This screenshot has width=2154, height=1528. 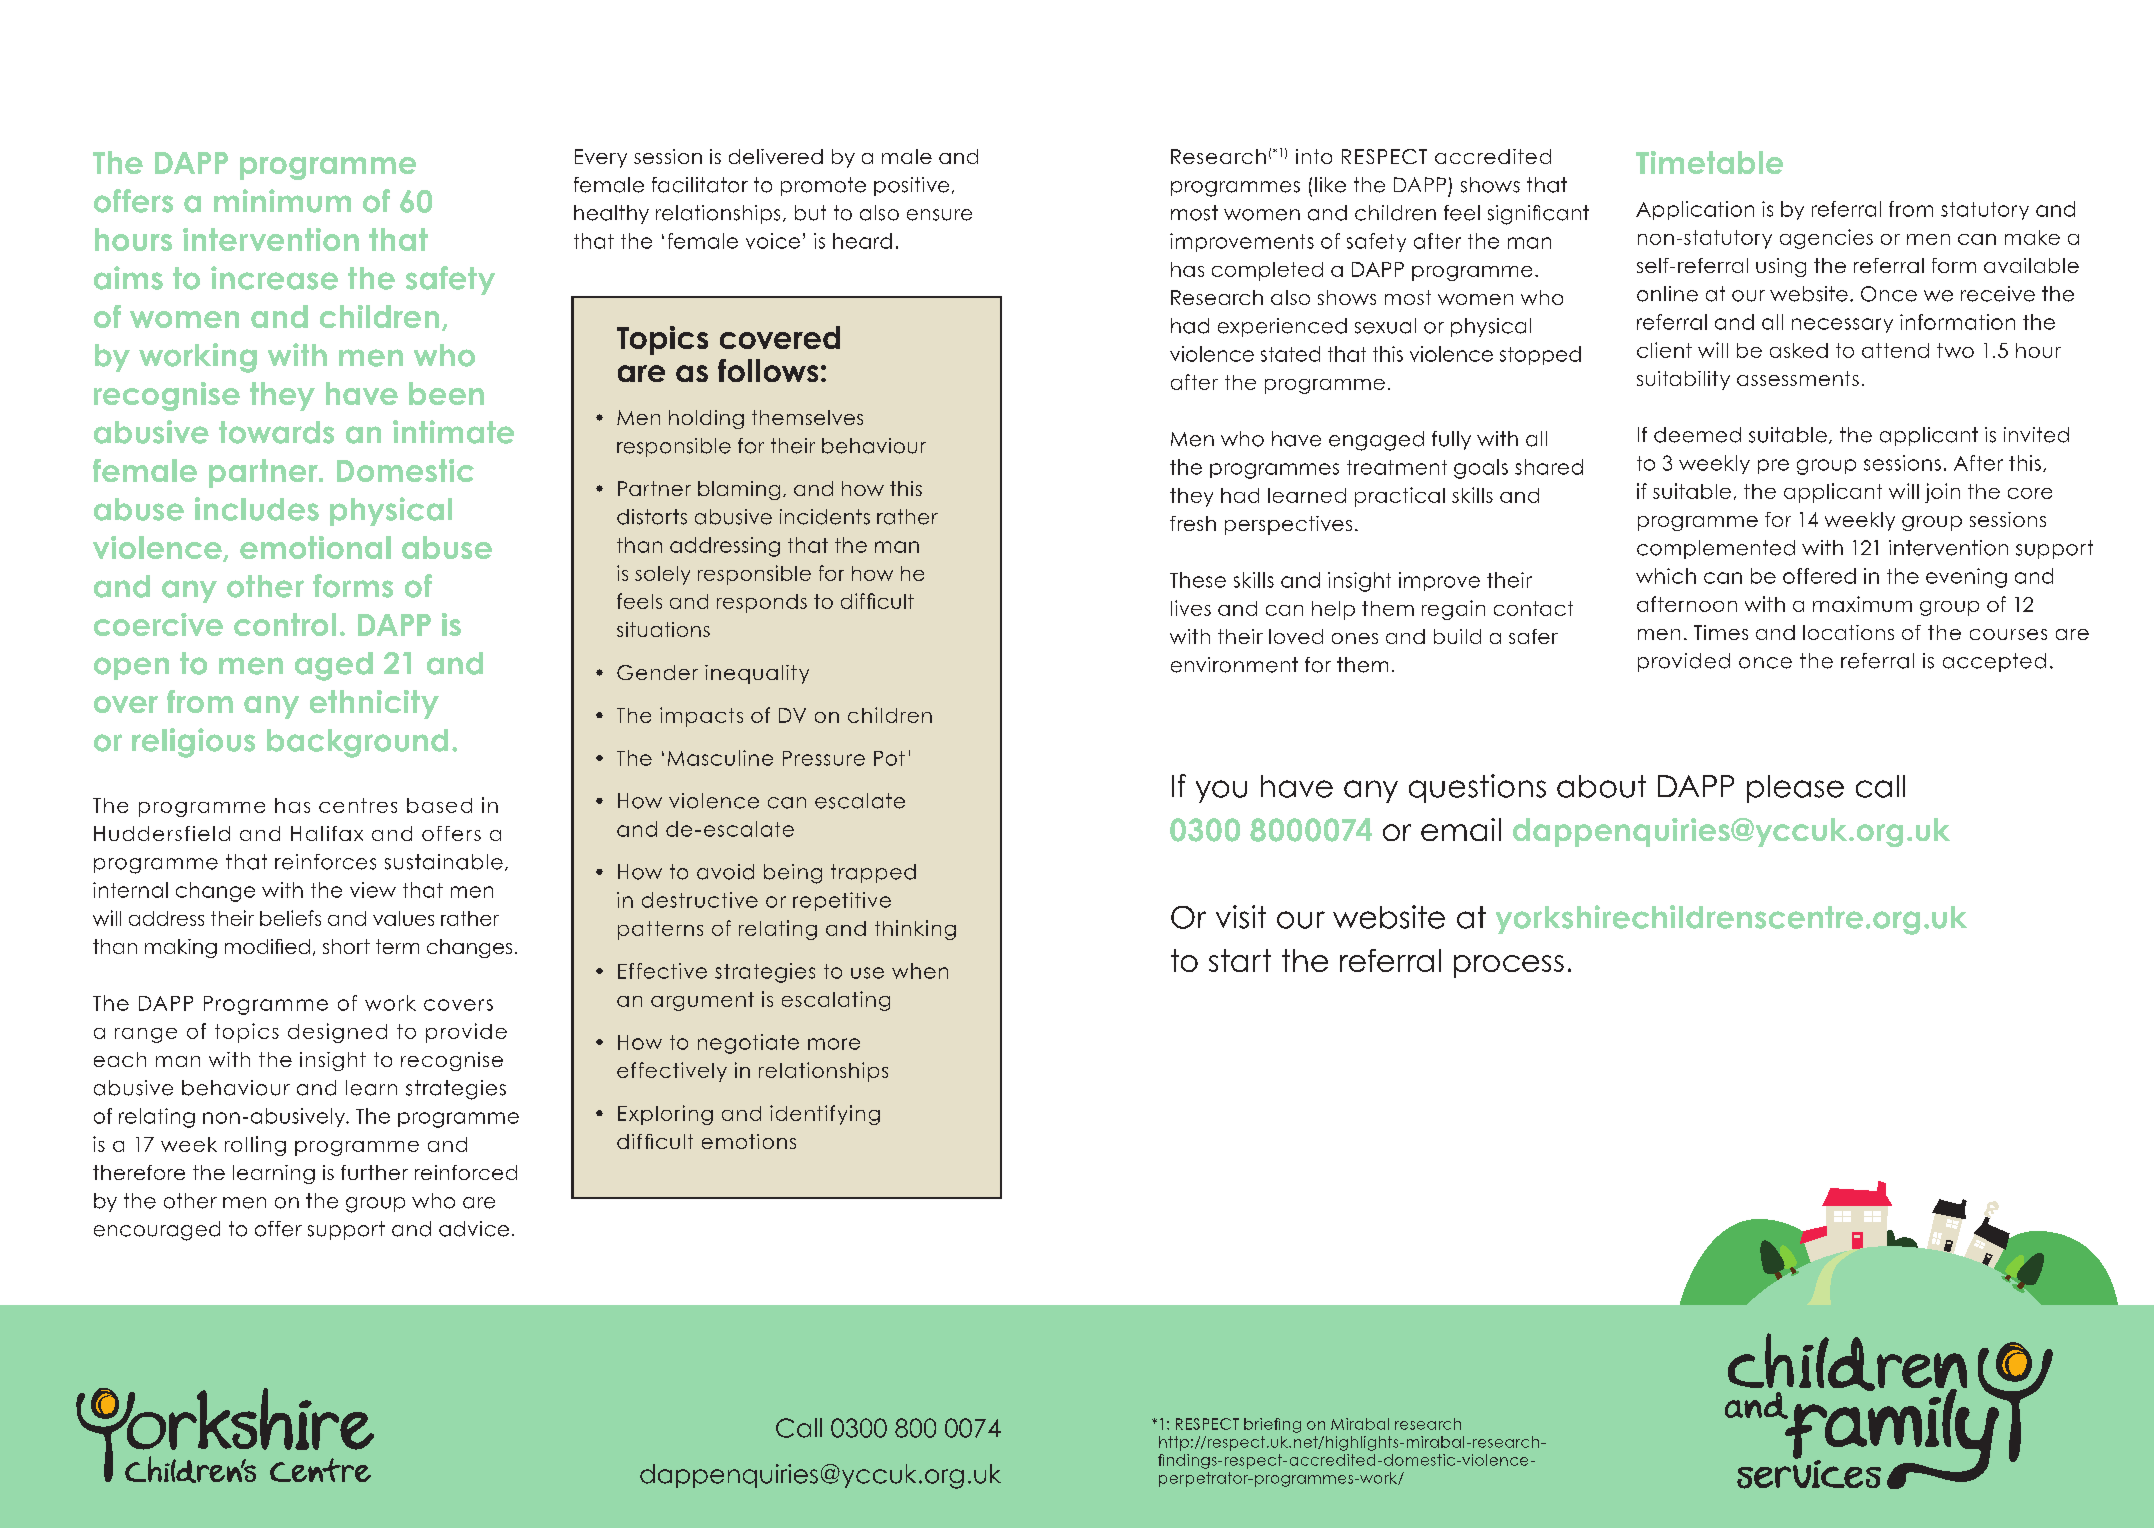 What do you see at coordinates (346, 946) in the screenshot?
I see `short` at bounding box center [346, 946].
